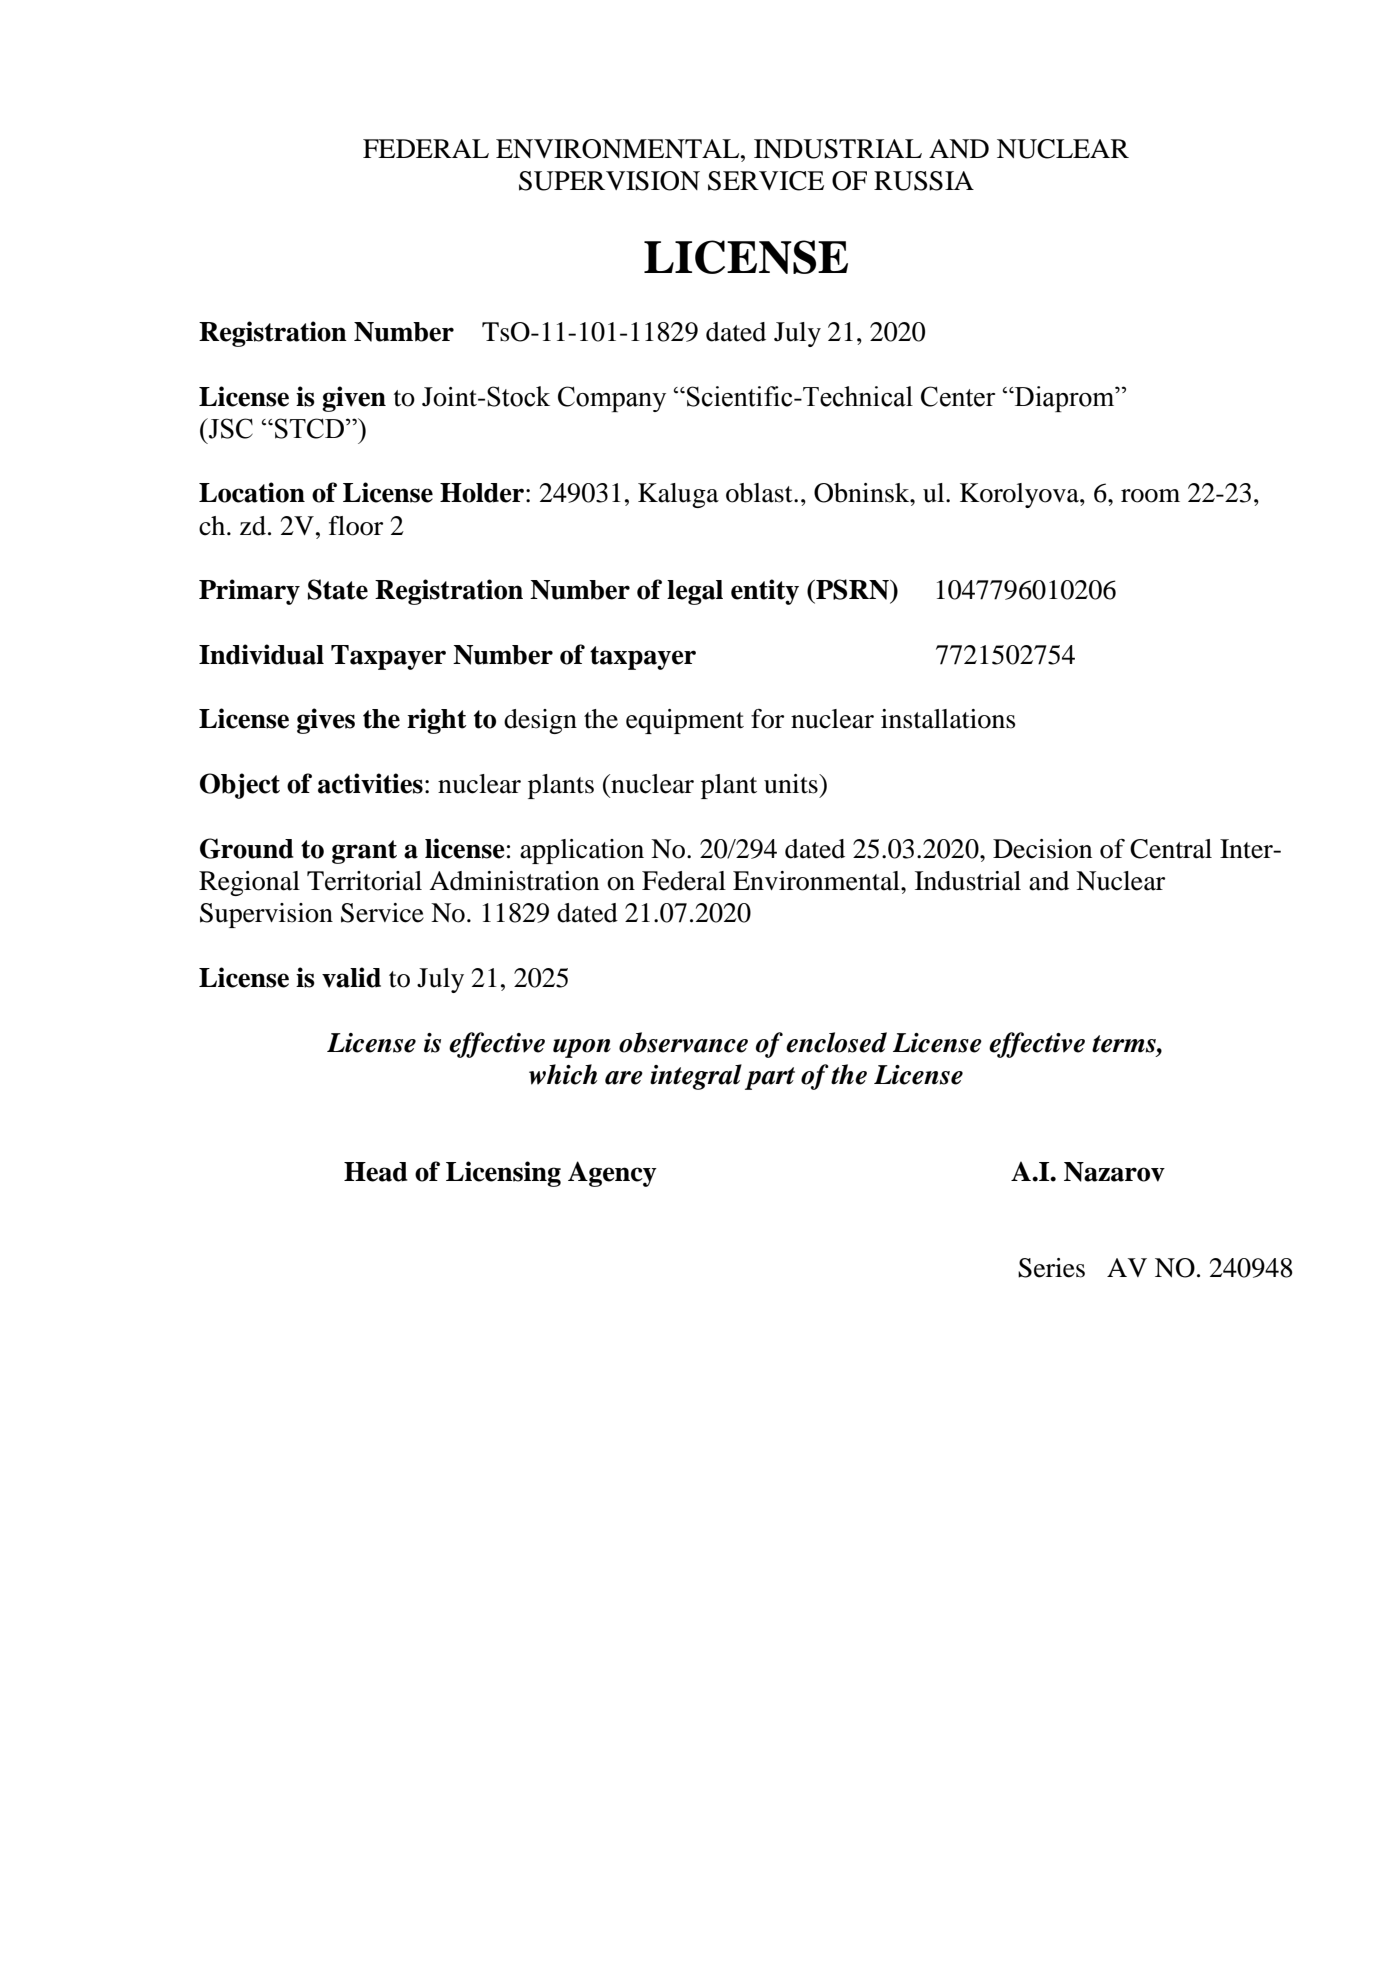  I want to click on observance, so click(683, 1042).
